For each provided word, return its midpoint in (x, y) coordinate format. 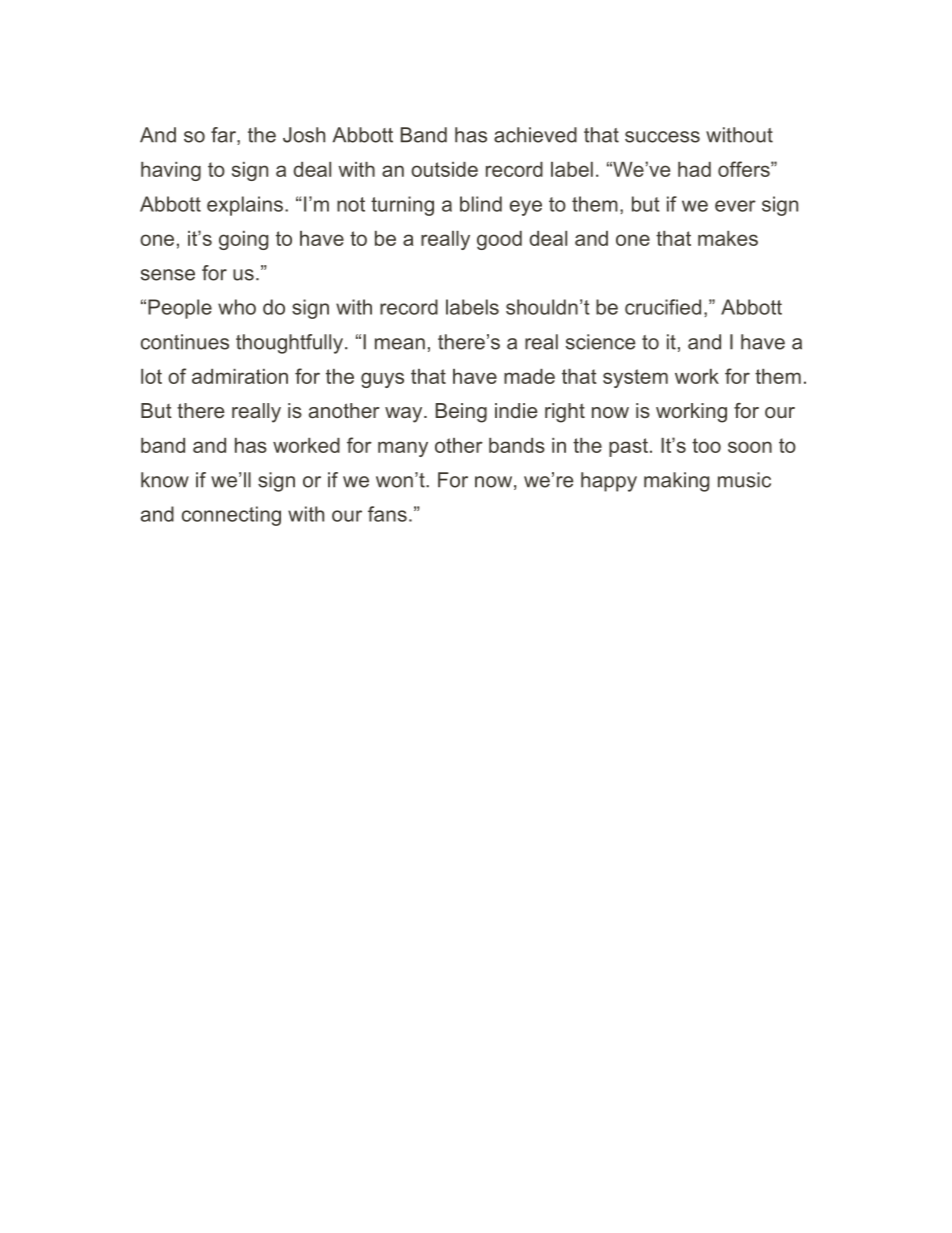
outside (444, 169)
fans (387, 514)
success (662, 137)
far (224, 136)
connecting (231, 516)
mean (400, 344)
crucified (663, 307)
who (237, 307)
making (676, 482)
